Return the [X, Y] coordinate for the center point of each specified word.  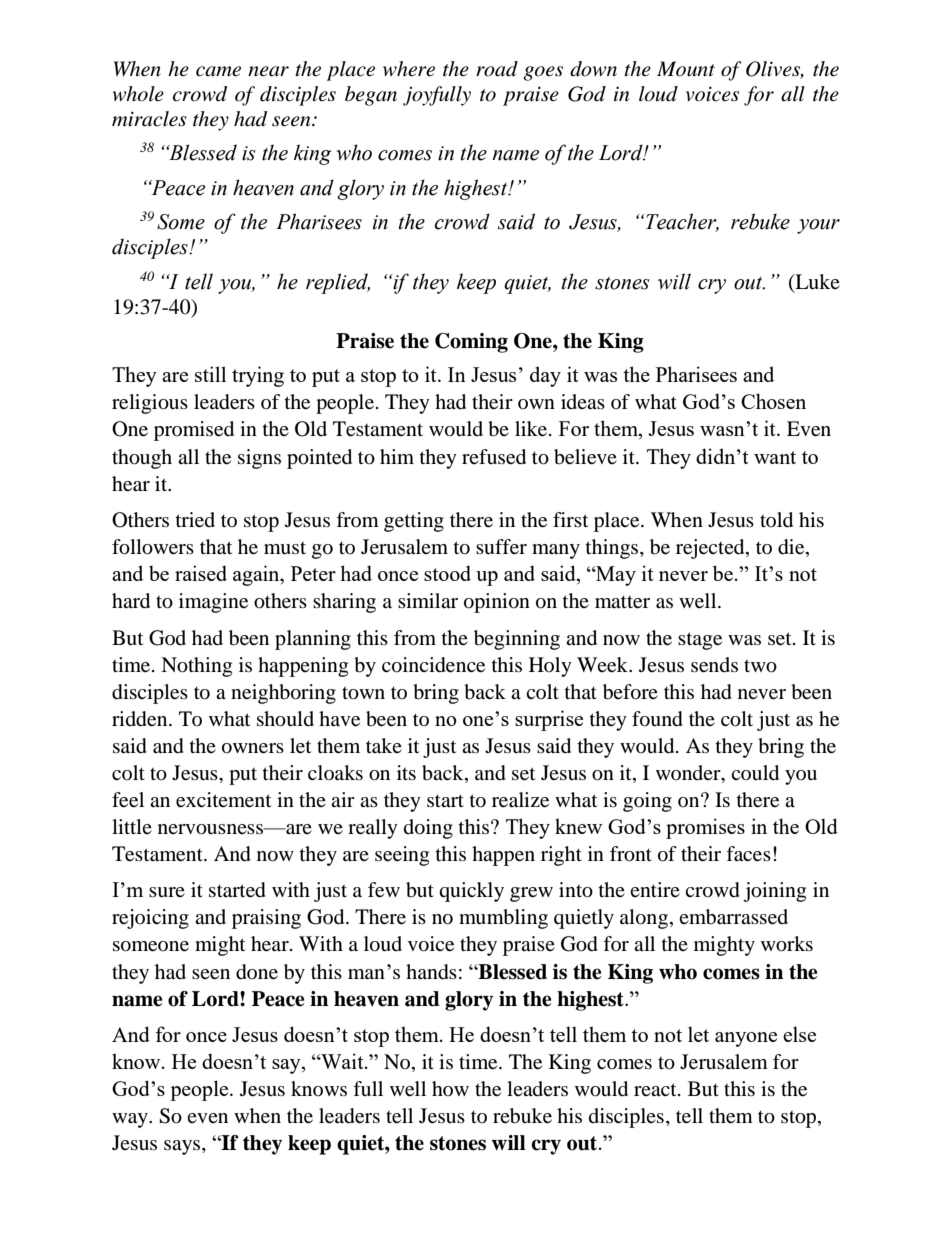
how [450, 1088]
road [497, 69]
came [218, 71]
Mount [686, 69]
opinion [497, 603]
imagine [213, 603]
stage [700, 641]
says [183, 1147]
